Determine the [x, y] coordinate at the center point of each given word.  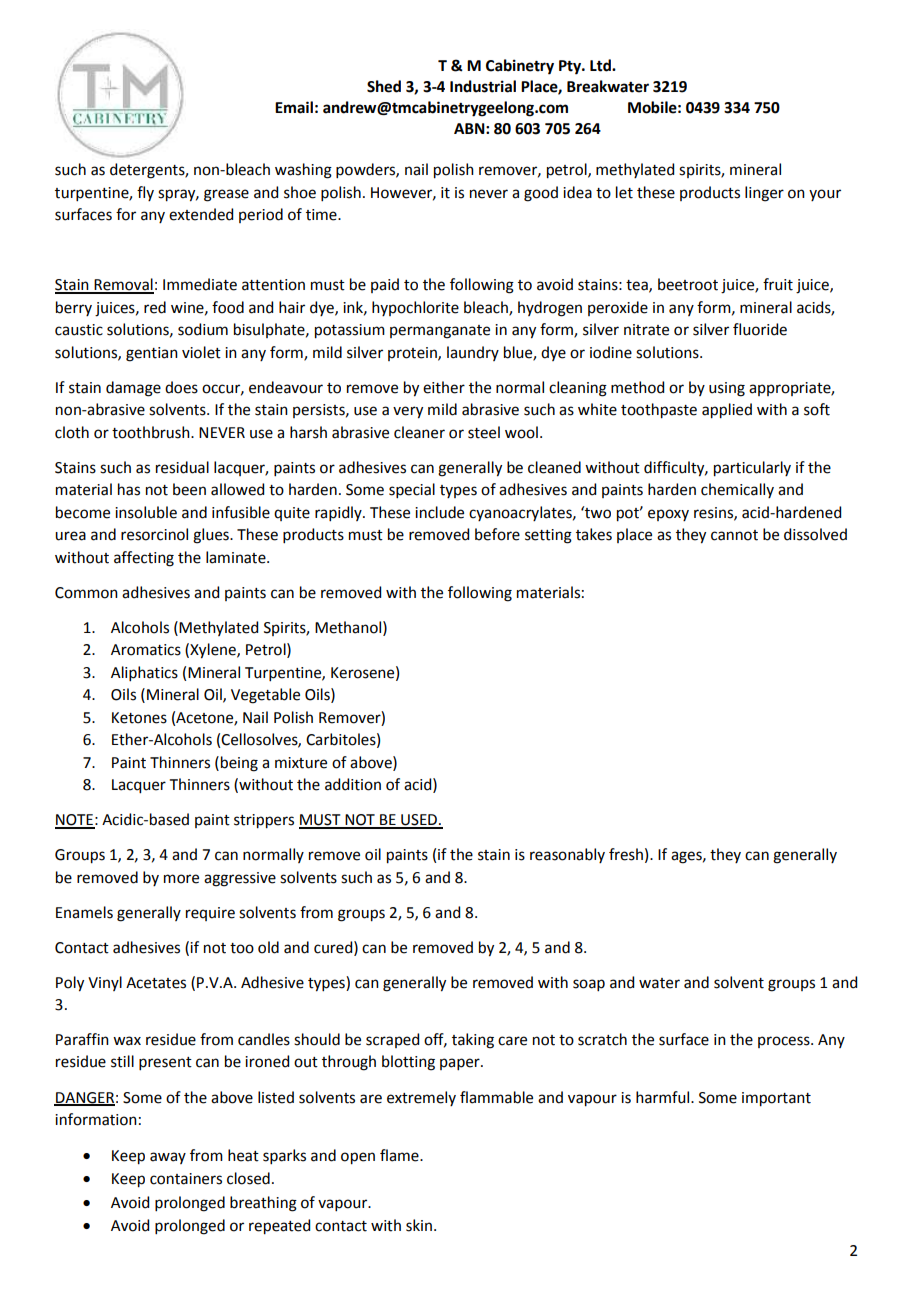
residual [182, 467]
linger [764, 194]
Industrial [483, 86]
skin [419, 1225]
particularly [752, 469]
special [412, 490]
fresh [626, 854]
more [181, 879]
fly [145, 193]
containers [186, 1179]
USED [419, 821]
